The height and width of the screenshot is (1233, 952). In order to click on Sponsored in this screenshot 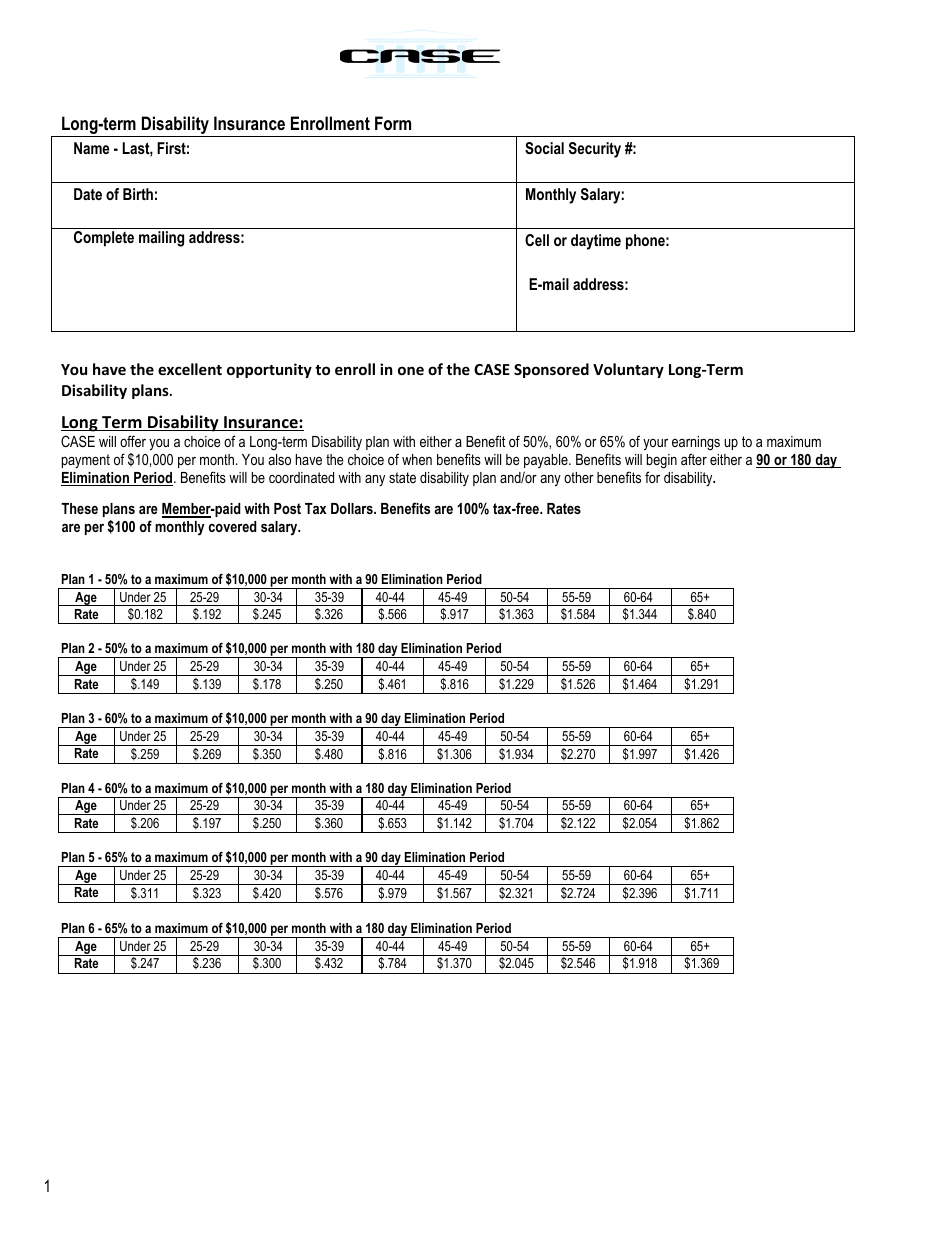, I will do `click(551, 370)`.
